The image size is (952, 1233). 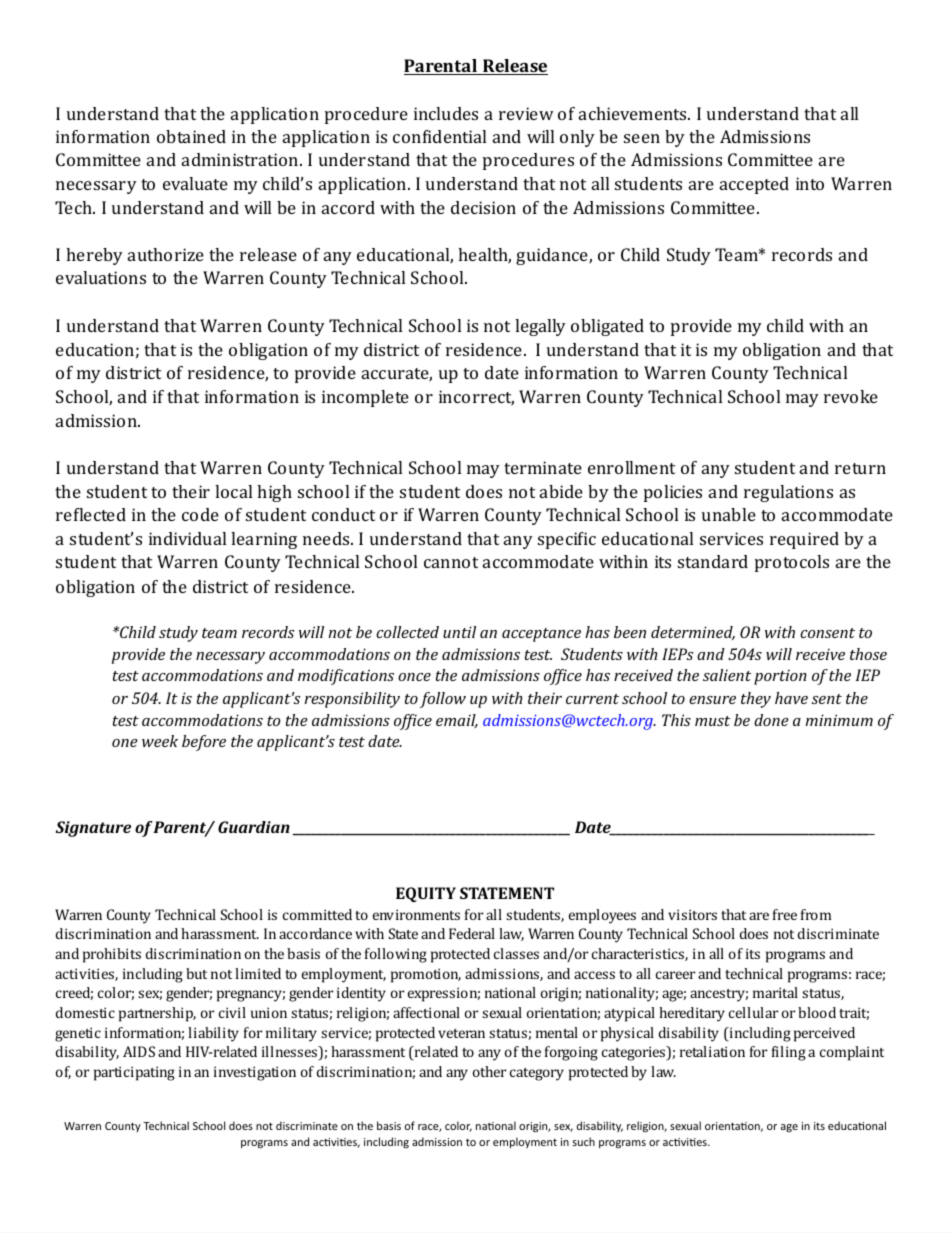 What do you see at coordinates (195, 183) in the screenshot?
I see `evaluate` at bounding box center [195, 183].
